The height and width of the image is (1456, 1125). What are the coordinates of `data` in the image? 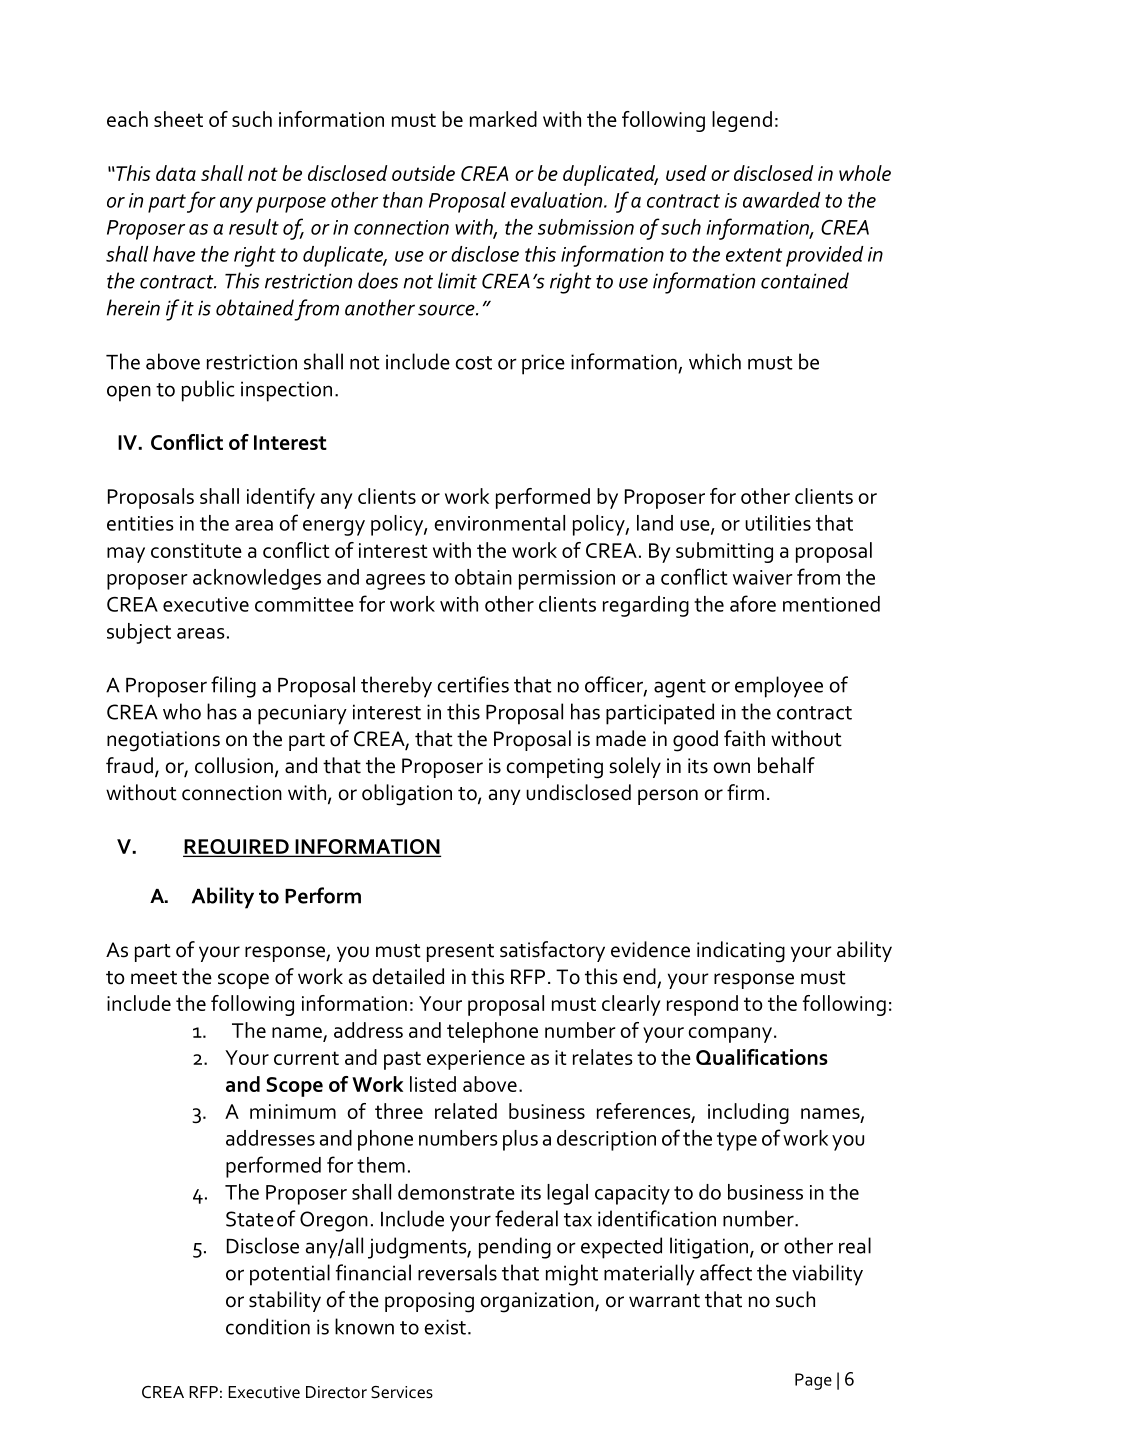 It's located at (176, 173).
